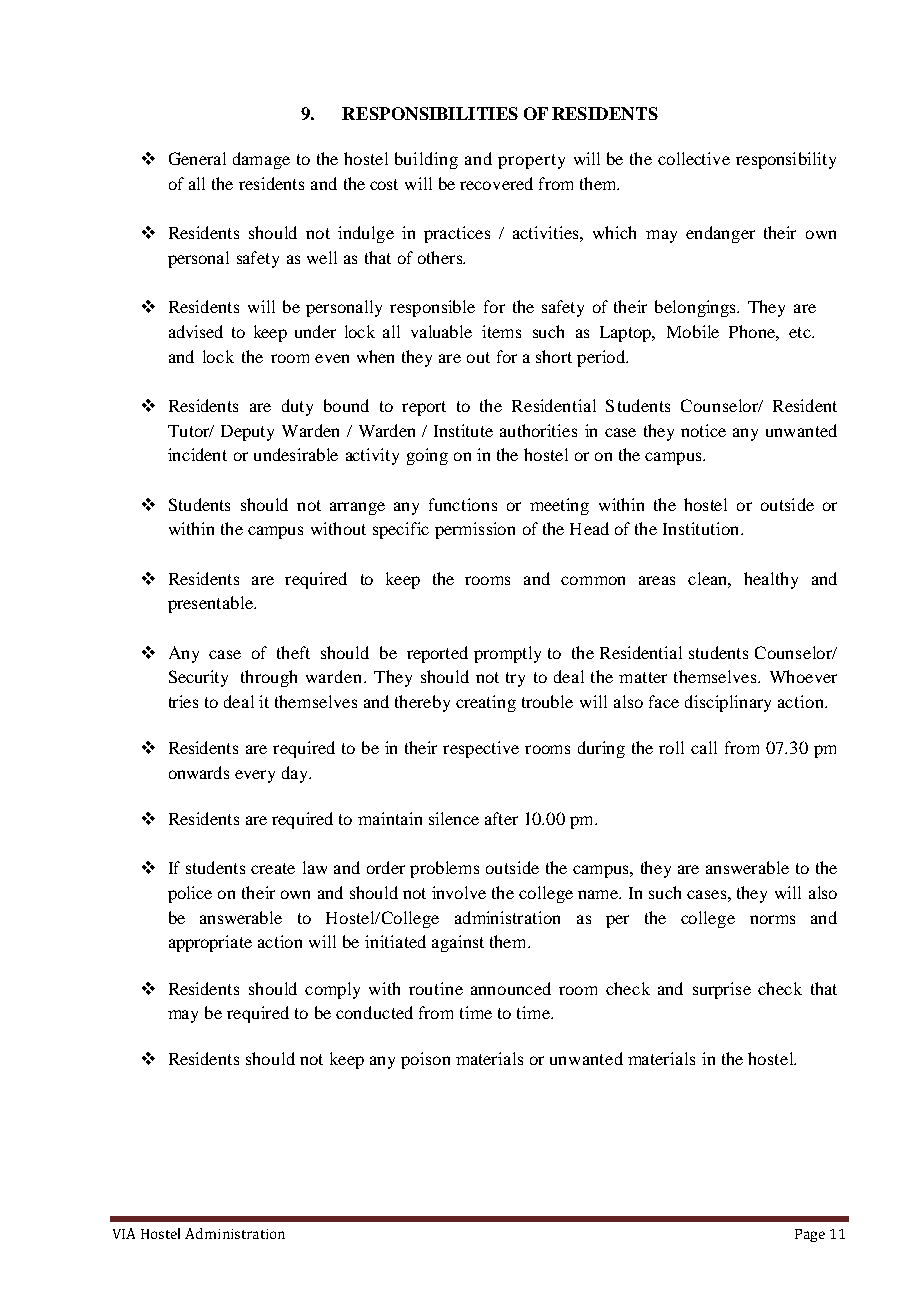  What do you see at coordinates (511, 988) in the screenshot?
I see `announced` at bounding box center [511, 988].
